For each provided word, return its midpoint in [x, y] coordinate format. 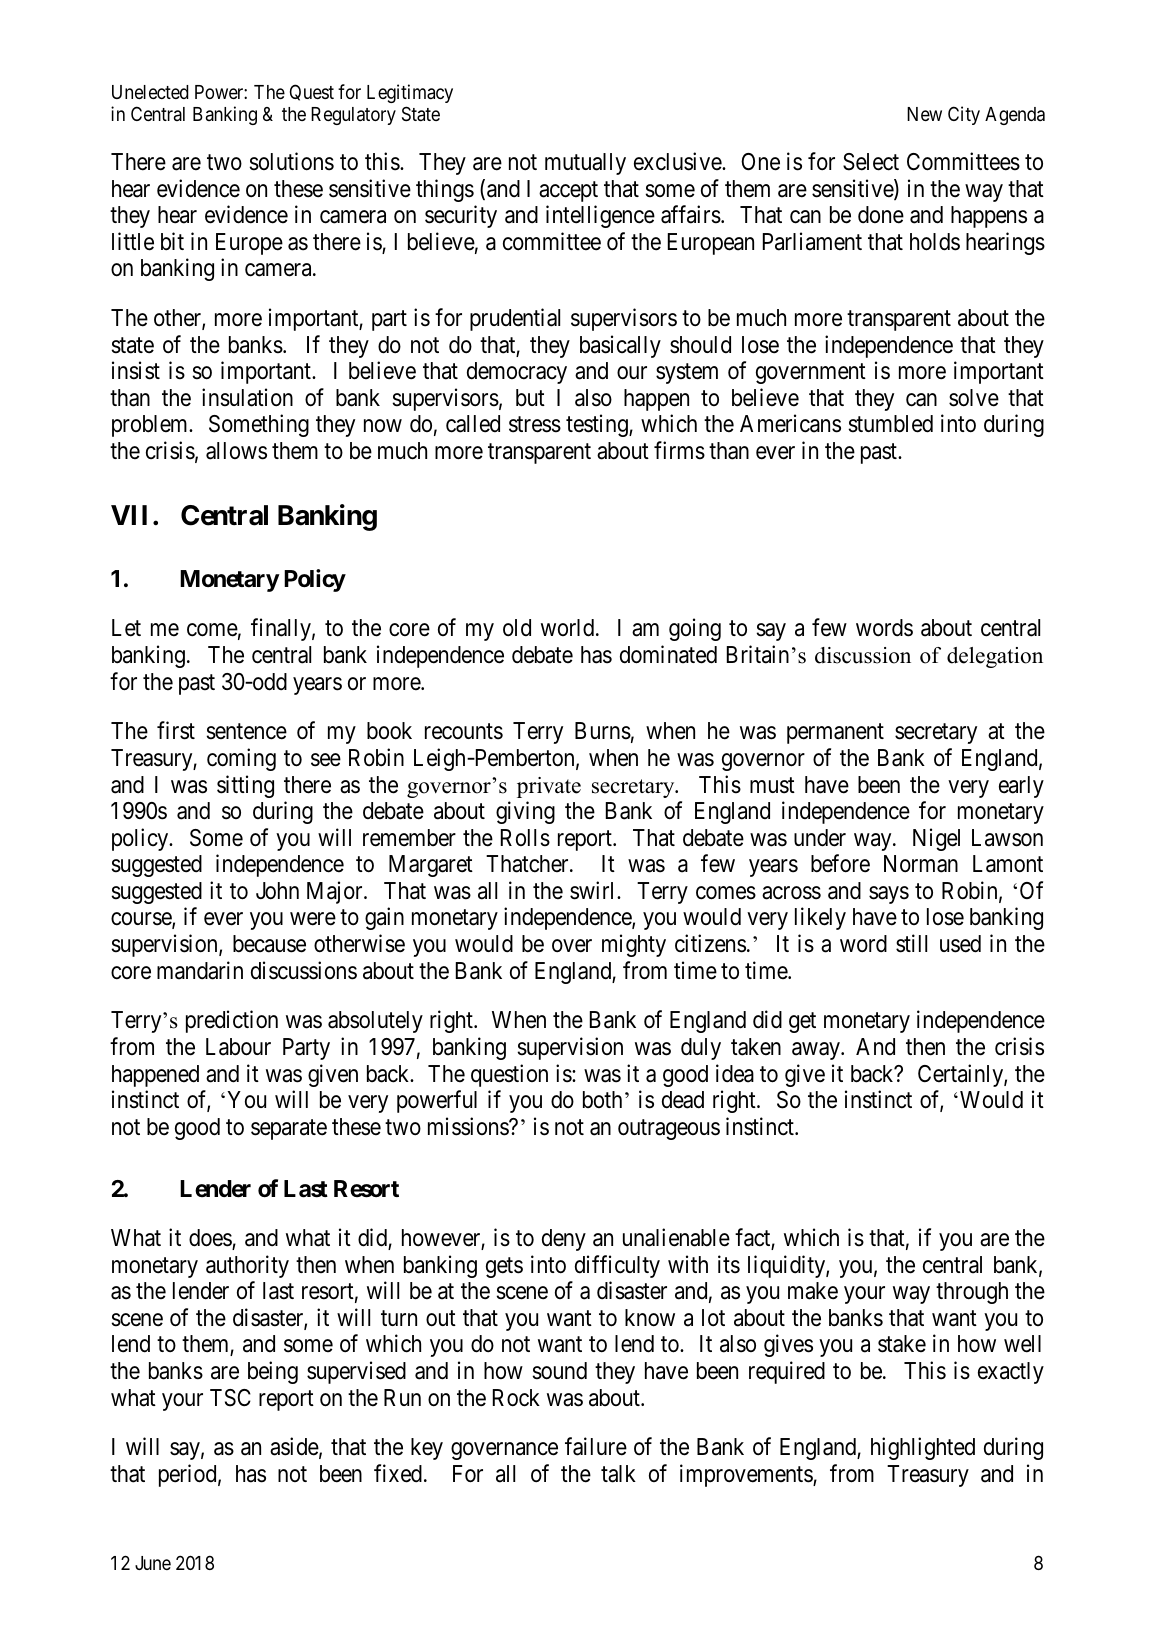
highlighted [923, 1448]
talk [618, 1474]
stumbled [890, 424]
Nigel [936, 839]
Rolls [525, 838]
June [153, 1563]
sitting [245, 786]
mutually [585, 164]
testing [598, 426]
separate [289, 1129]
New [924, 114]
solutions [291, 161]
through [972, 1293]
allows [236, 451]
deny [564, 1240]
